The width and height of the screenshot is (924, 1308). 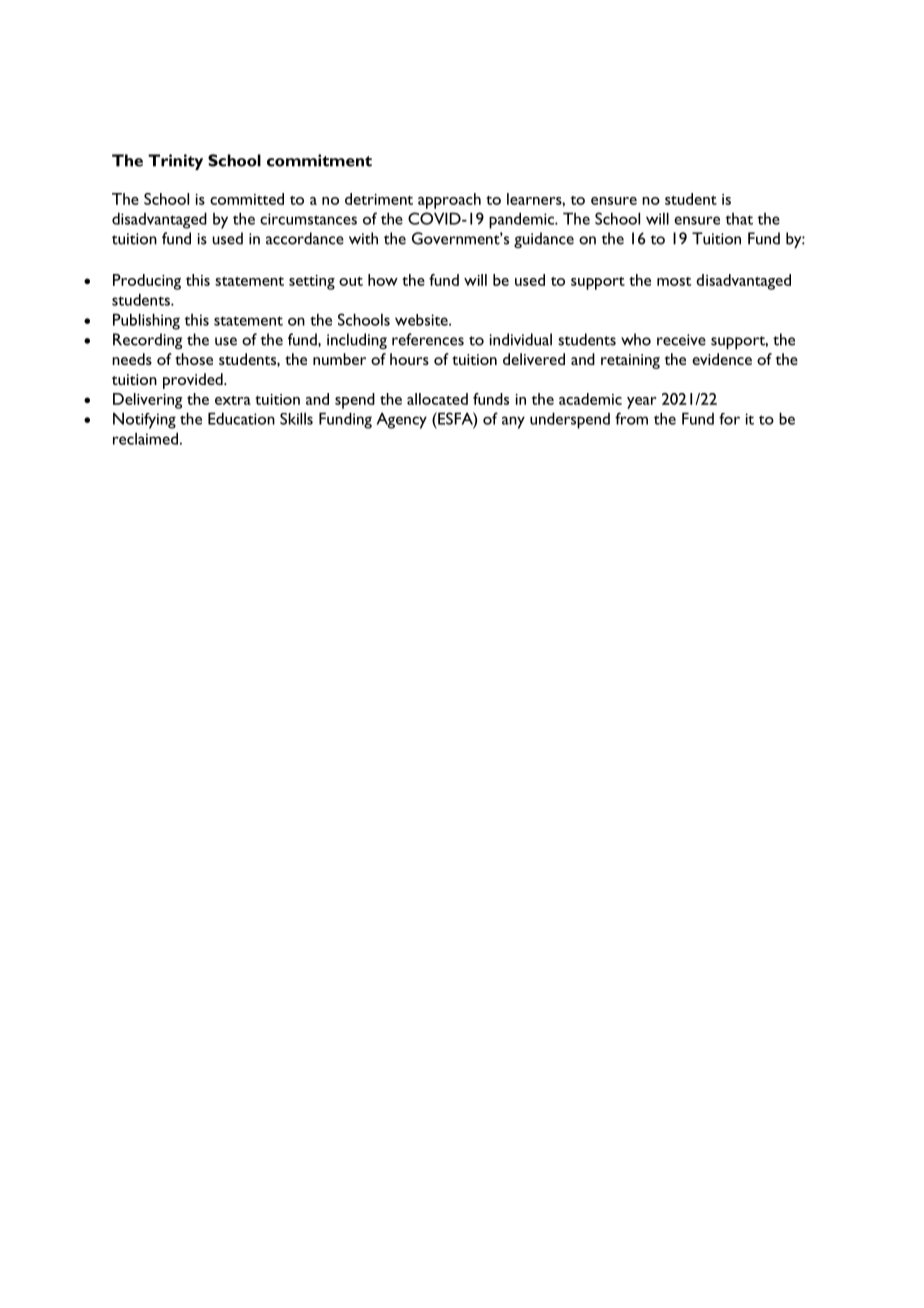 I want to click on commitment, so click(x=319, y=160).
